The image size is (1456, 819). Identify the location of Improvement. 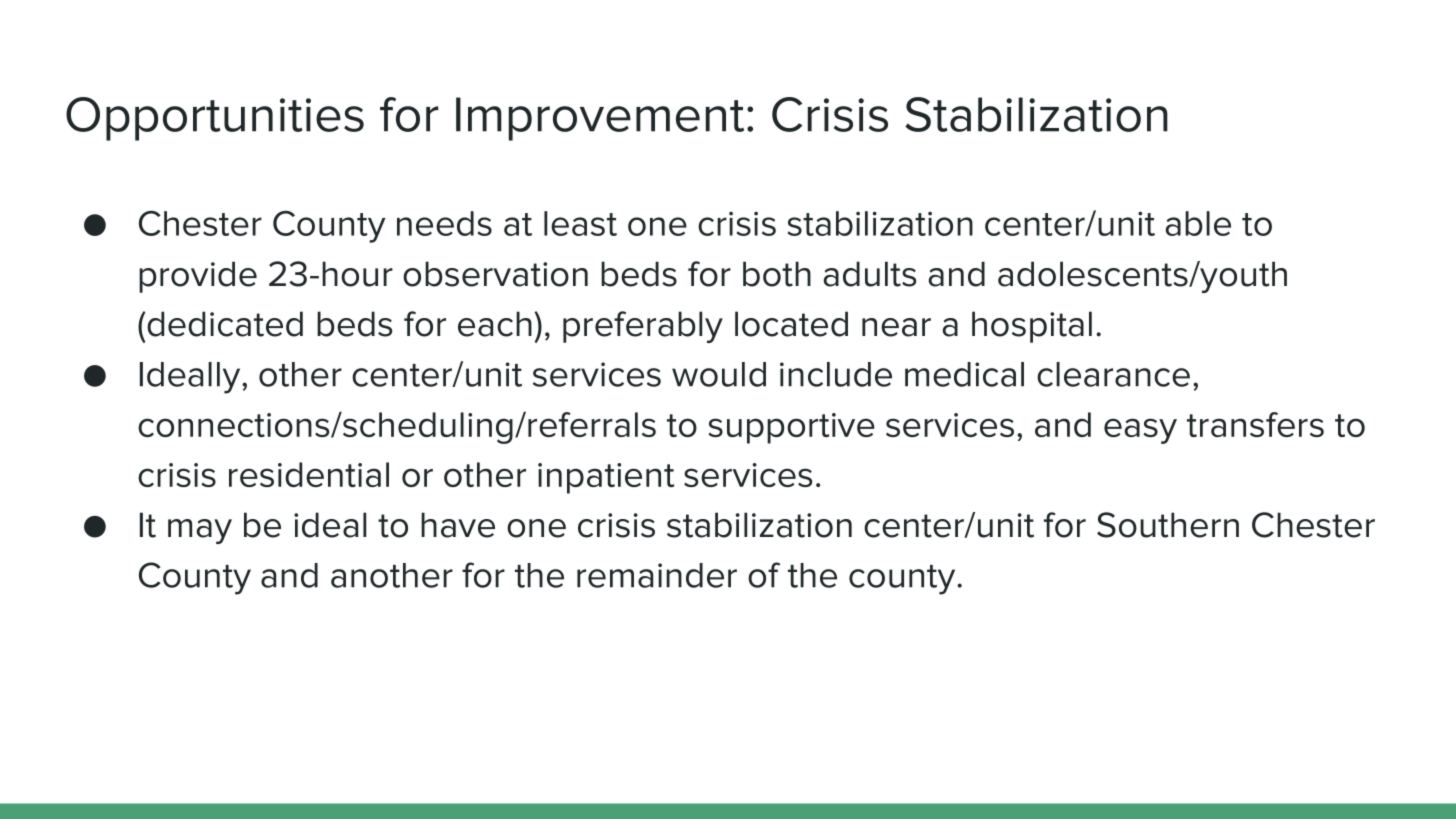
(600, 119).
